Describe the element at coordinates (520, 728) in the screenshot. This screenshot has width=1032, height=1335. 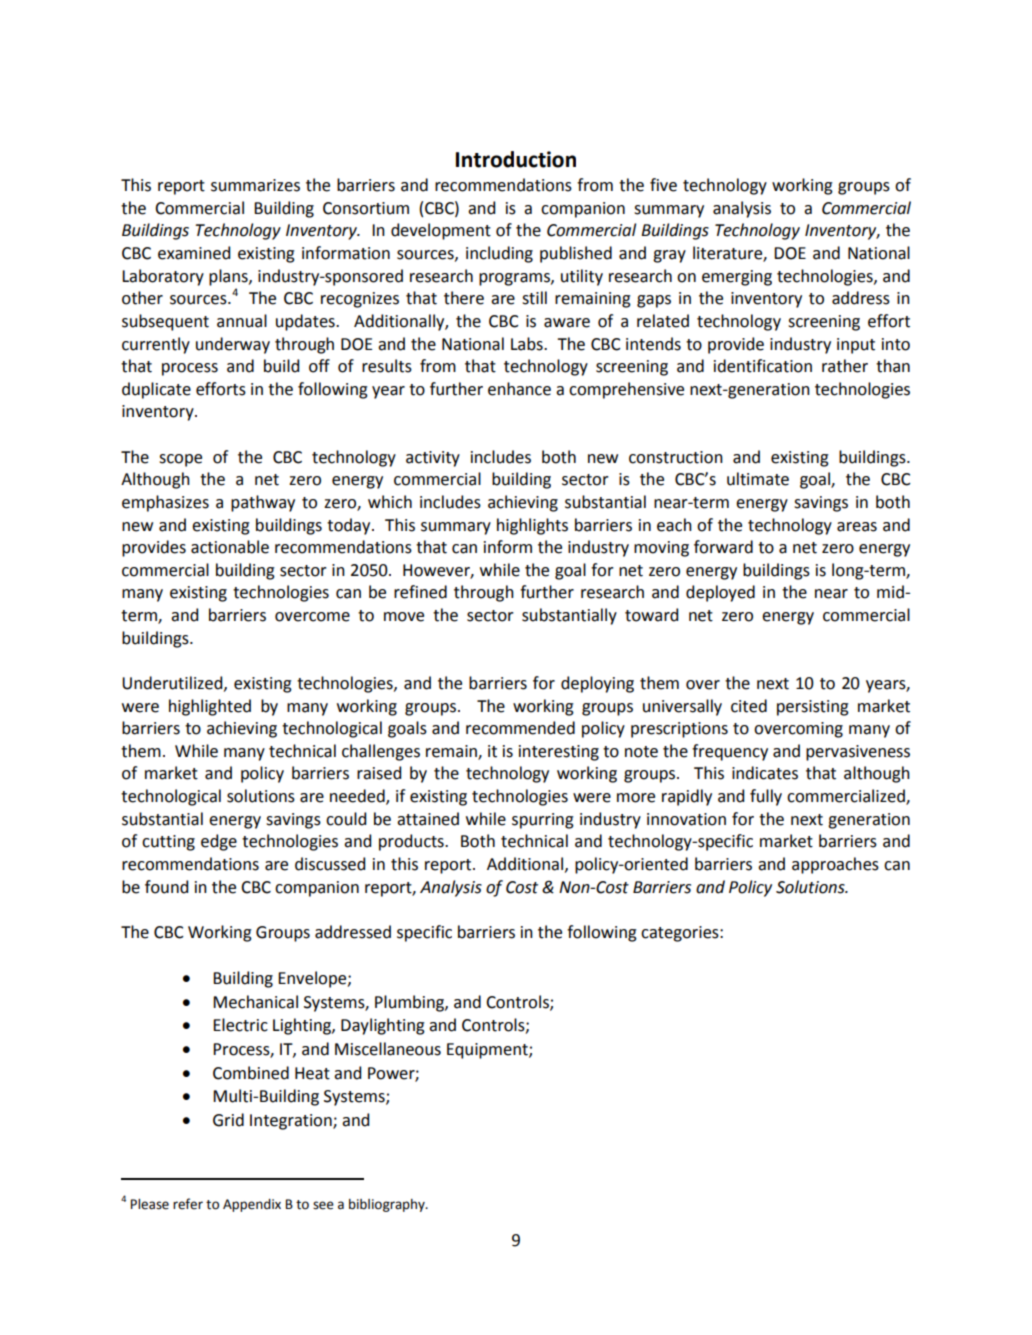
I see `recommended` at that location.
